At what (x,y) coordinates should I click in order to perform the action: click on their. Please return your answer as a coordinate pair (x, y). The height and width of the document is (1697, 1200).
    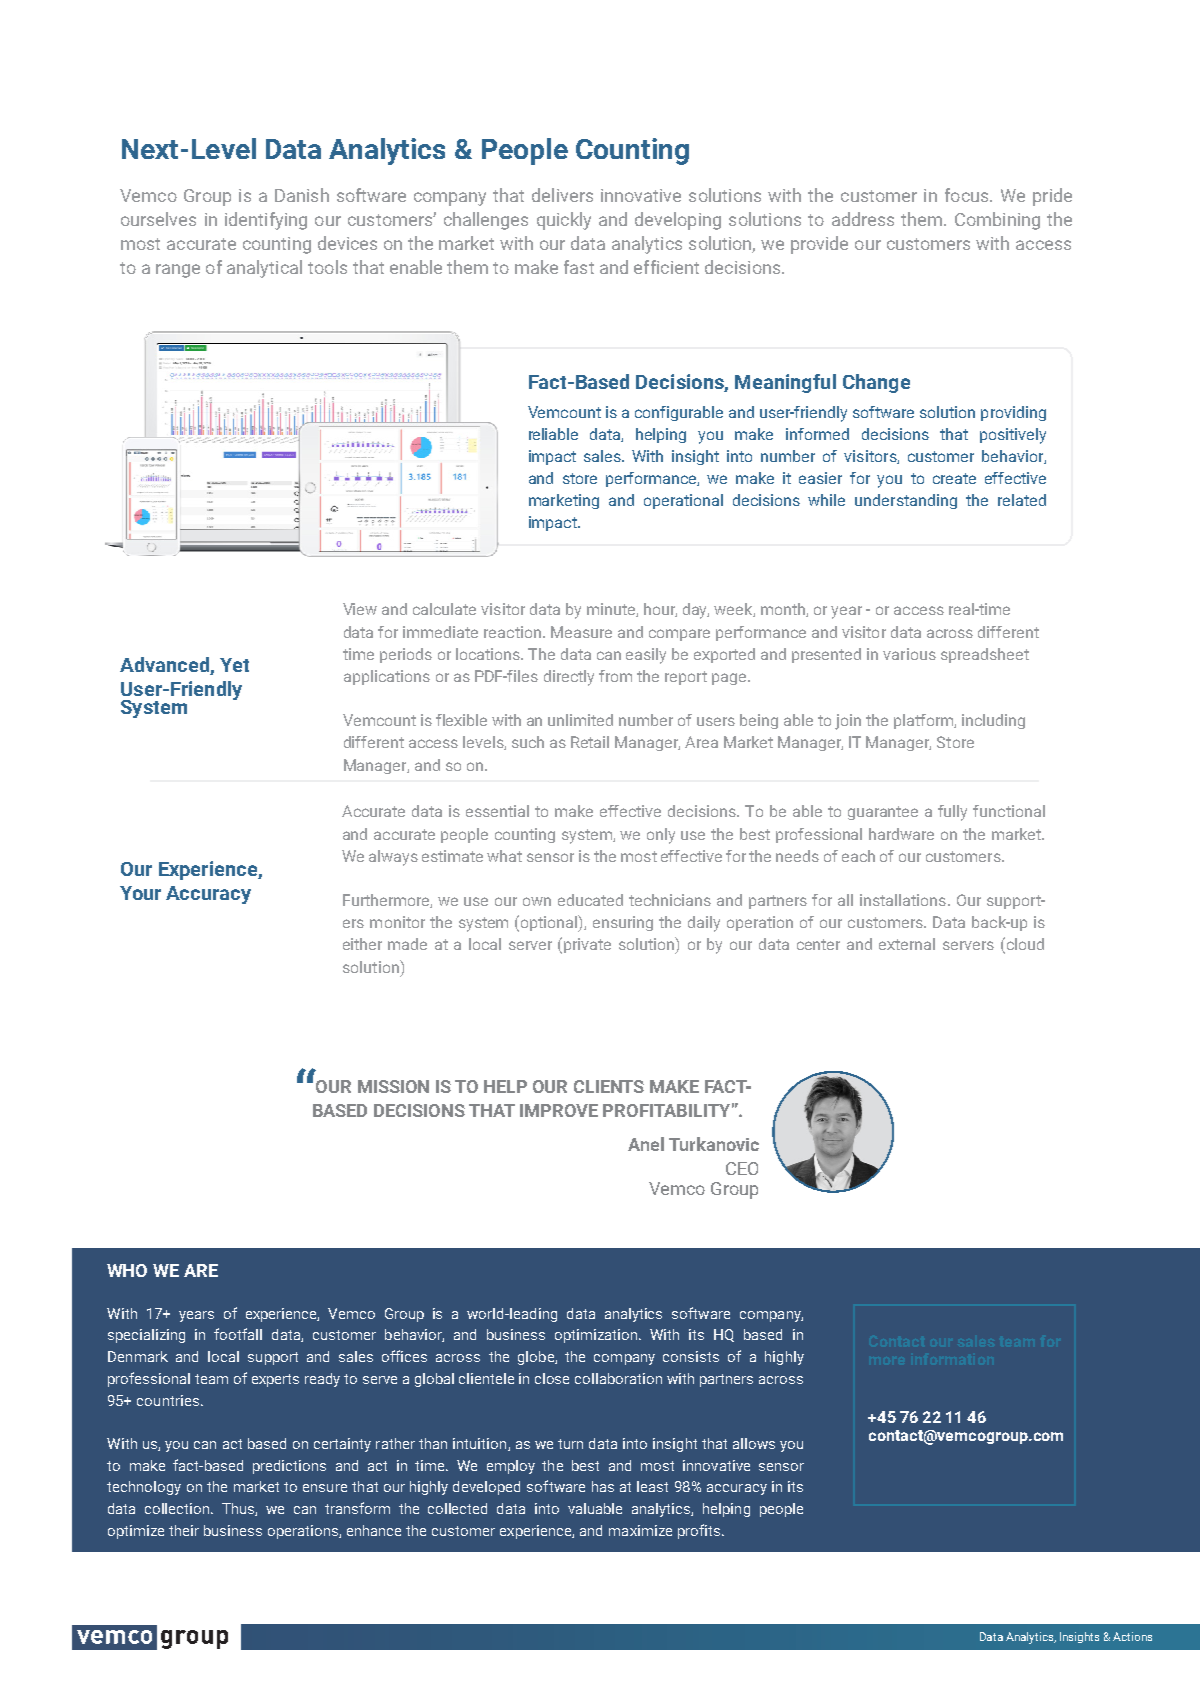
    Looking at the image, I should click on (184, 1530).
